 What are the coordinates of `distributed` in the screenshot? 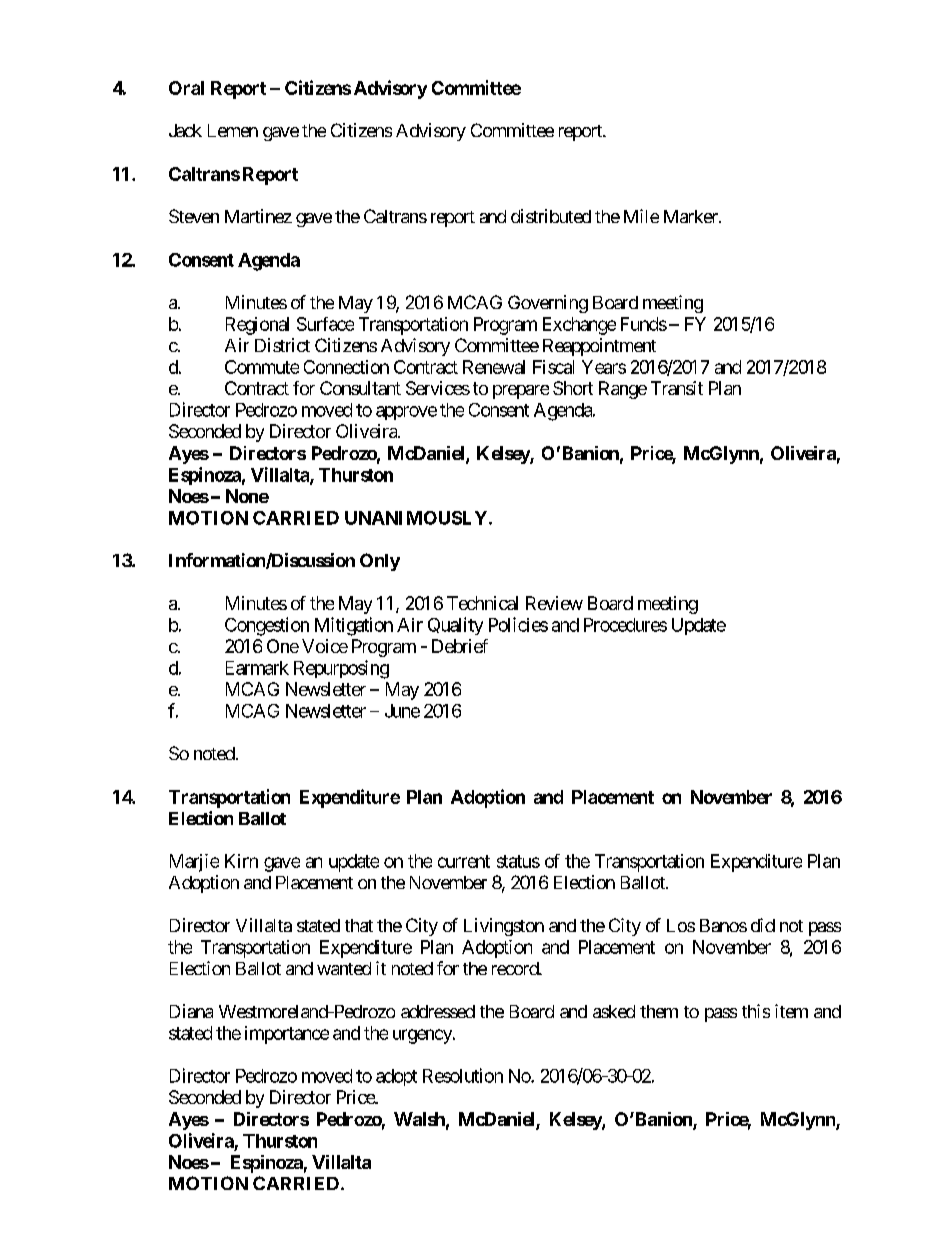 It's located at (551, 216).
